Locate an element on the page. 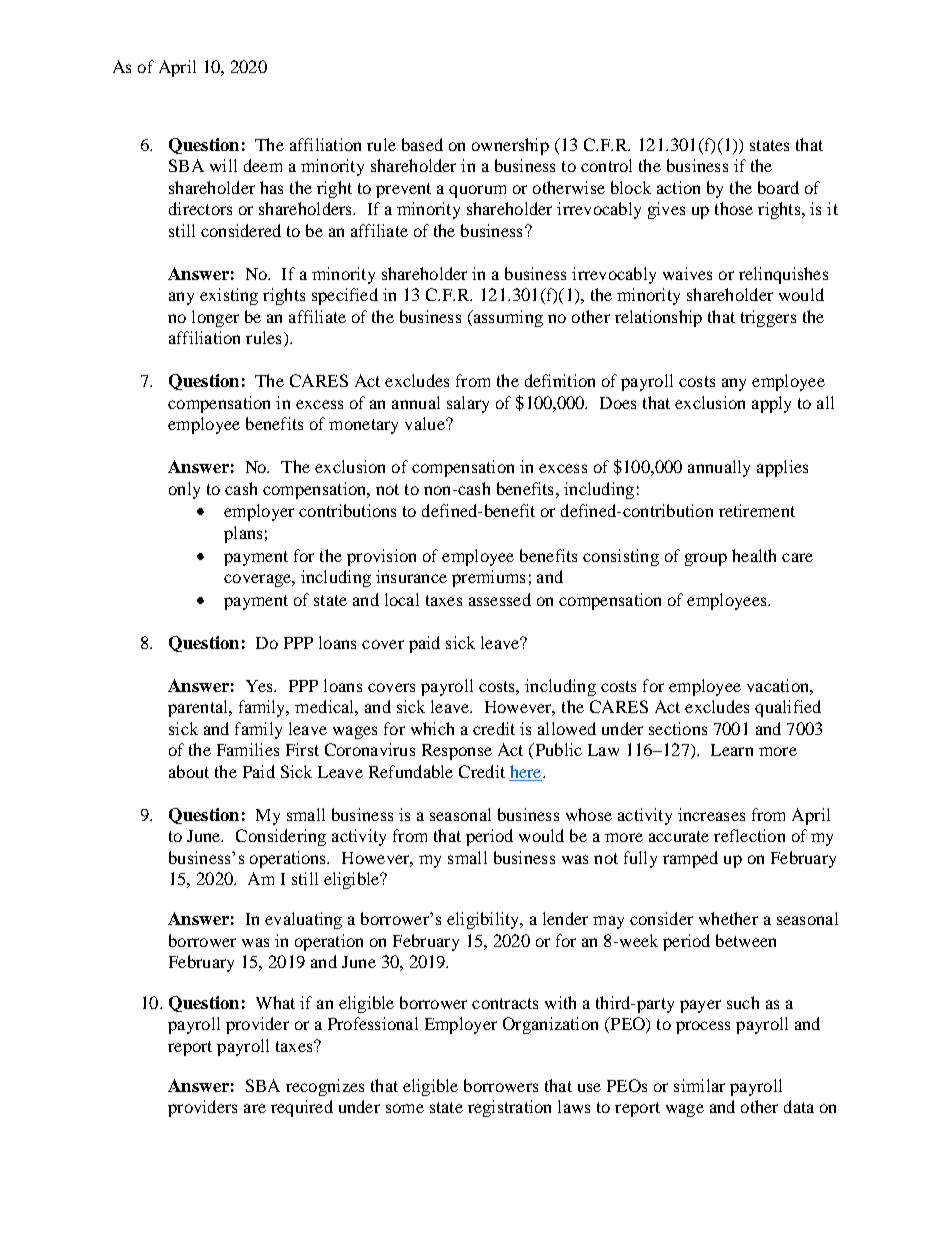 Image resolution: width=952 pixels, height=1233 pixels. required is located at coordinates (302, 1108).
